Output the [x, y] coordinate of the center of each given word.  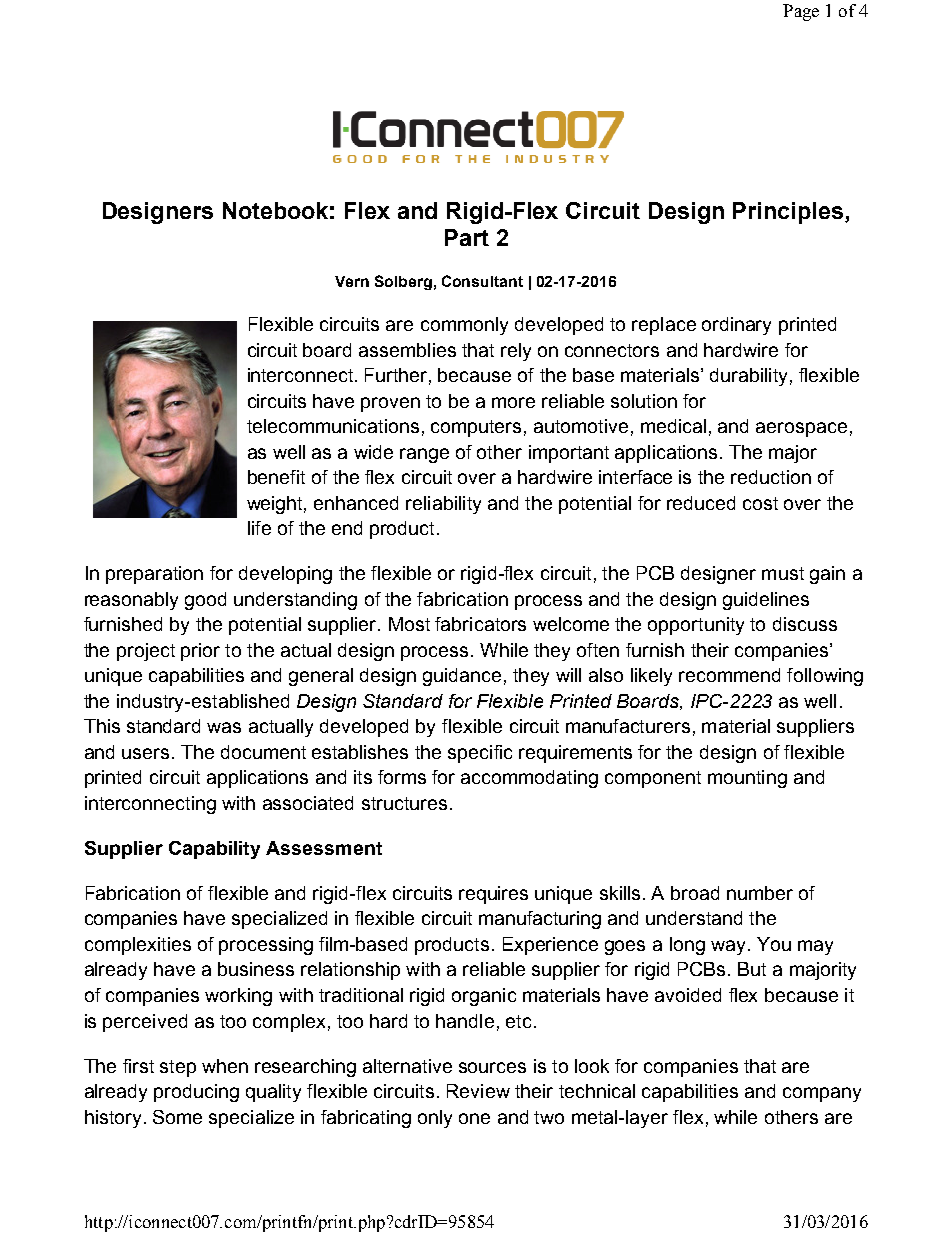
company [822, 1094]
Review [478, 1091]
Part [467, 237]
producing [196, 1093]
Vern [352, 281]
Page [801, 12]
